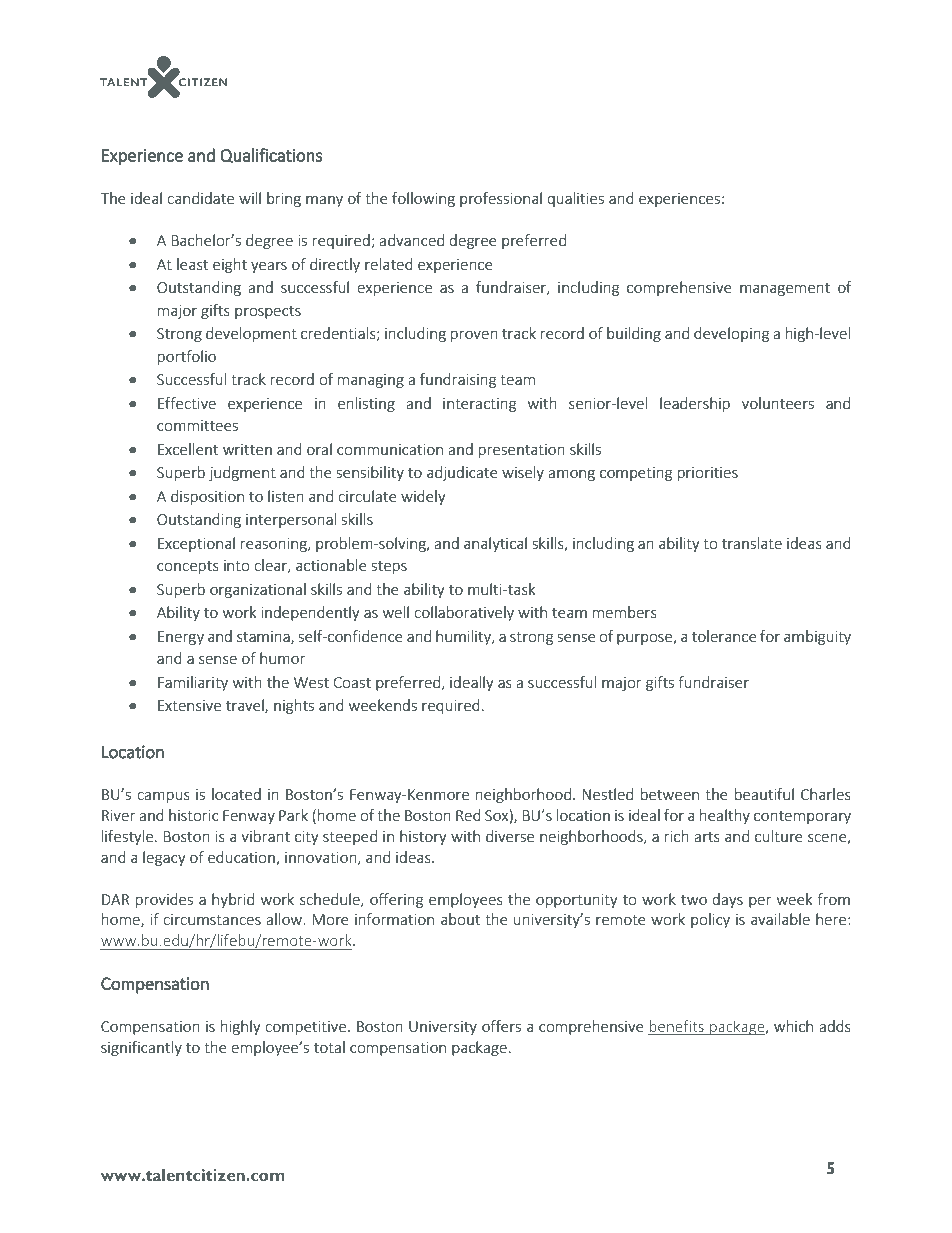 This page has width=952, height=1233. Describe the element at coordinates (501, 199) in the page. I see `professional` at that location.
